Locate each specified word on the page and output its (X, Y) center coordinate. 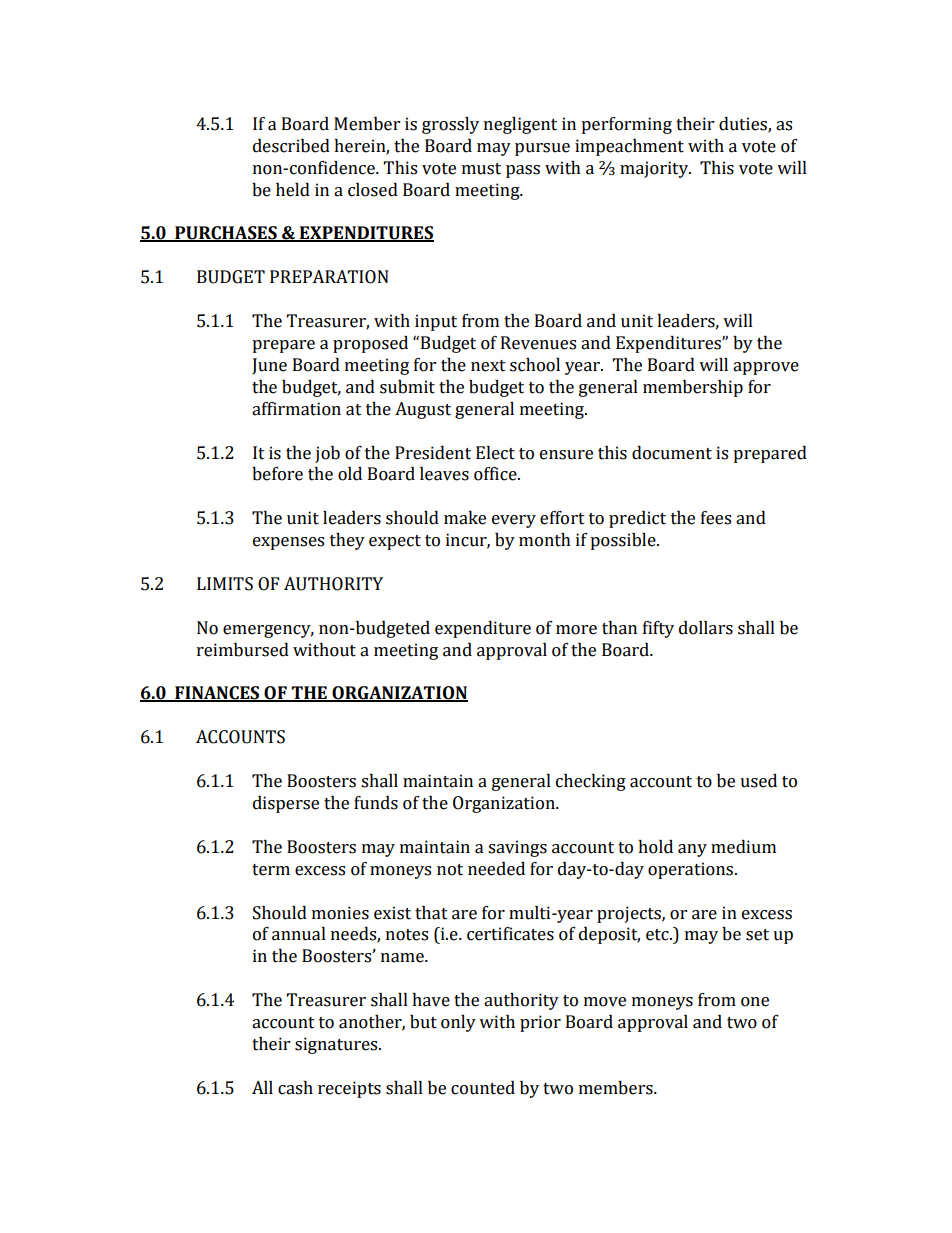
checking (591, 782)
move (605, 1002)
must (481, 169)
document (672, 453)
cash (295, 1088)
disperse (286, 804)
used (758, 781)
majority (655, 169)
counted (483, 1088)
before (277, 474)
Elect (495, 453)
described (291, 146)
